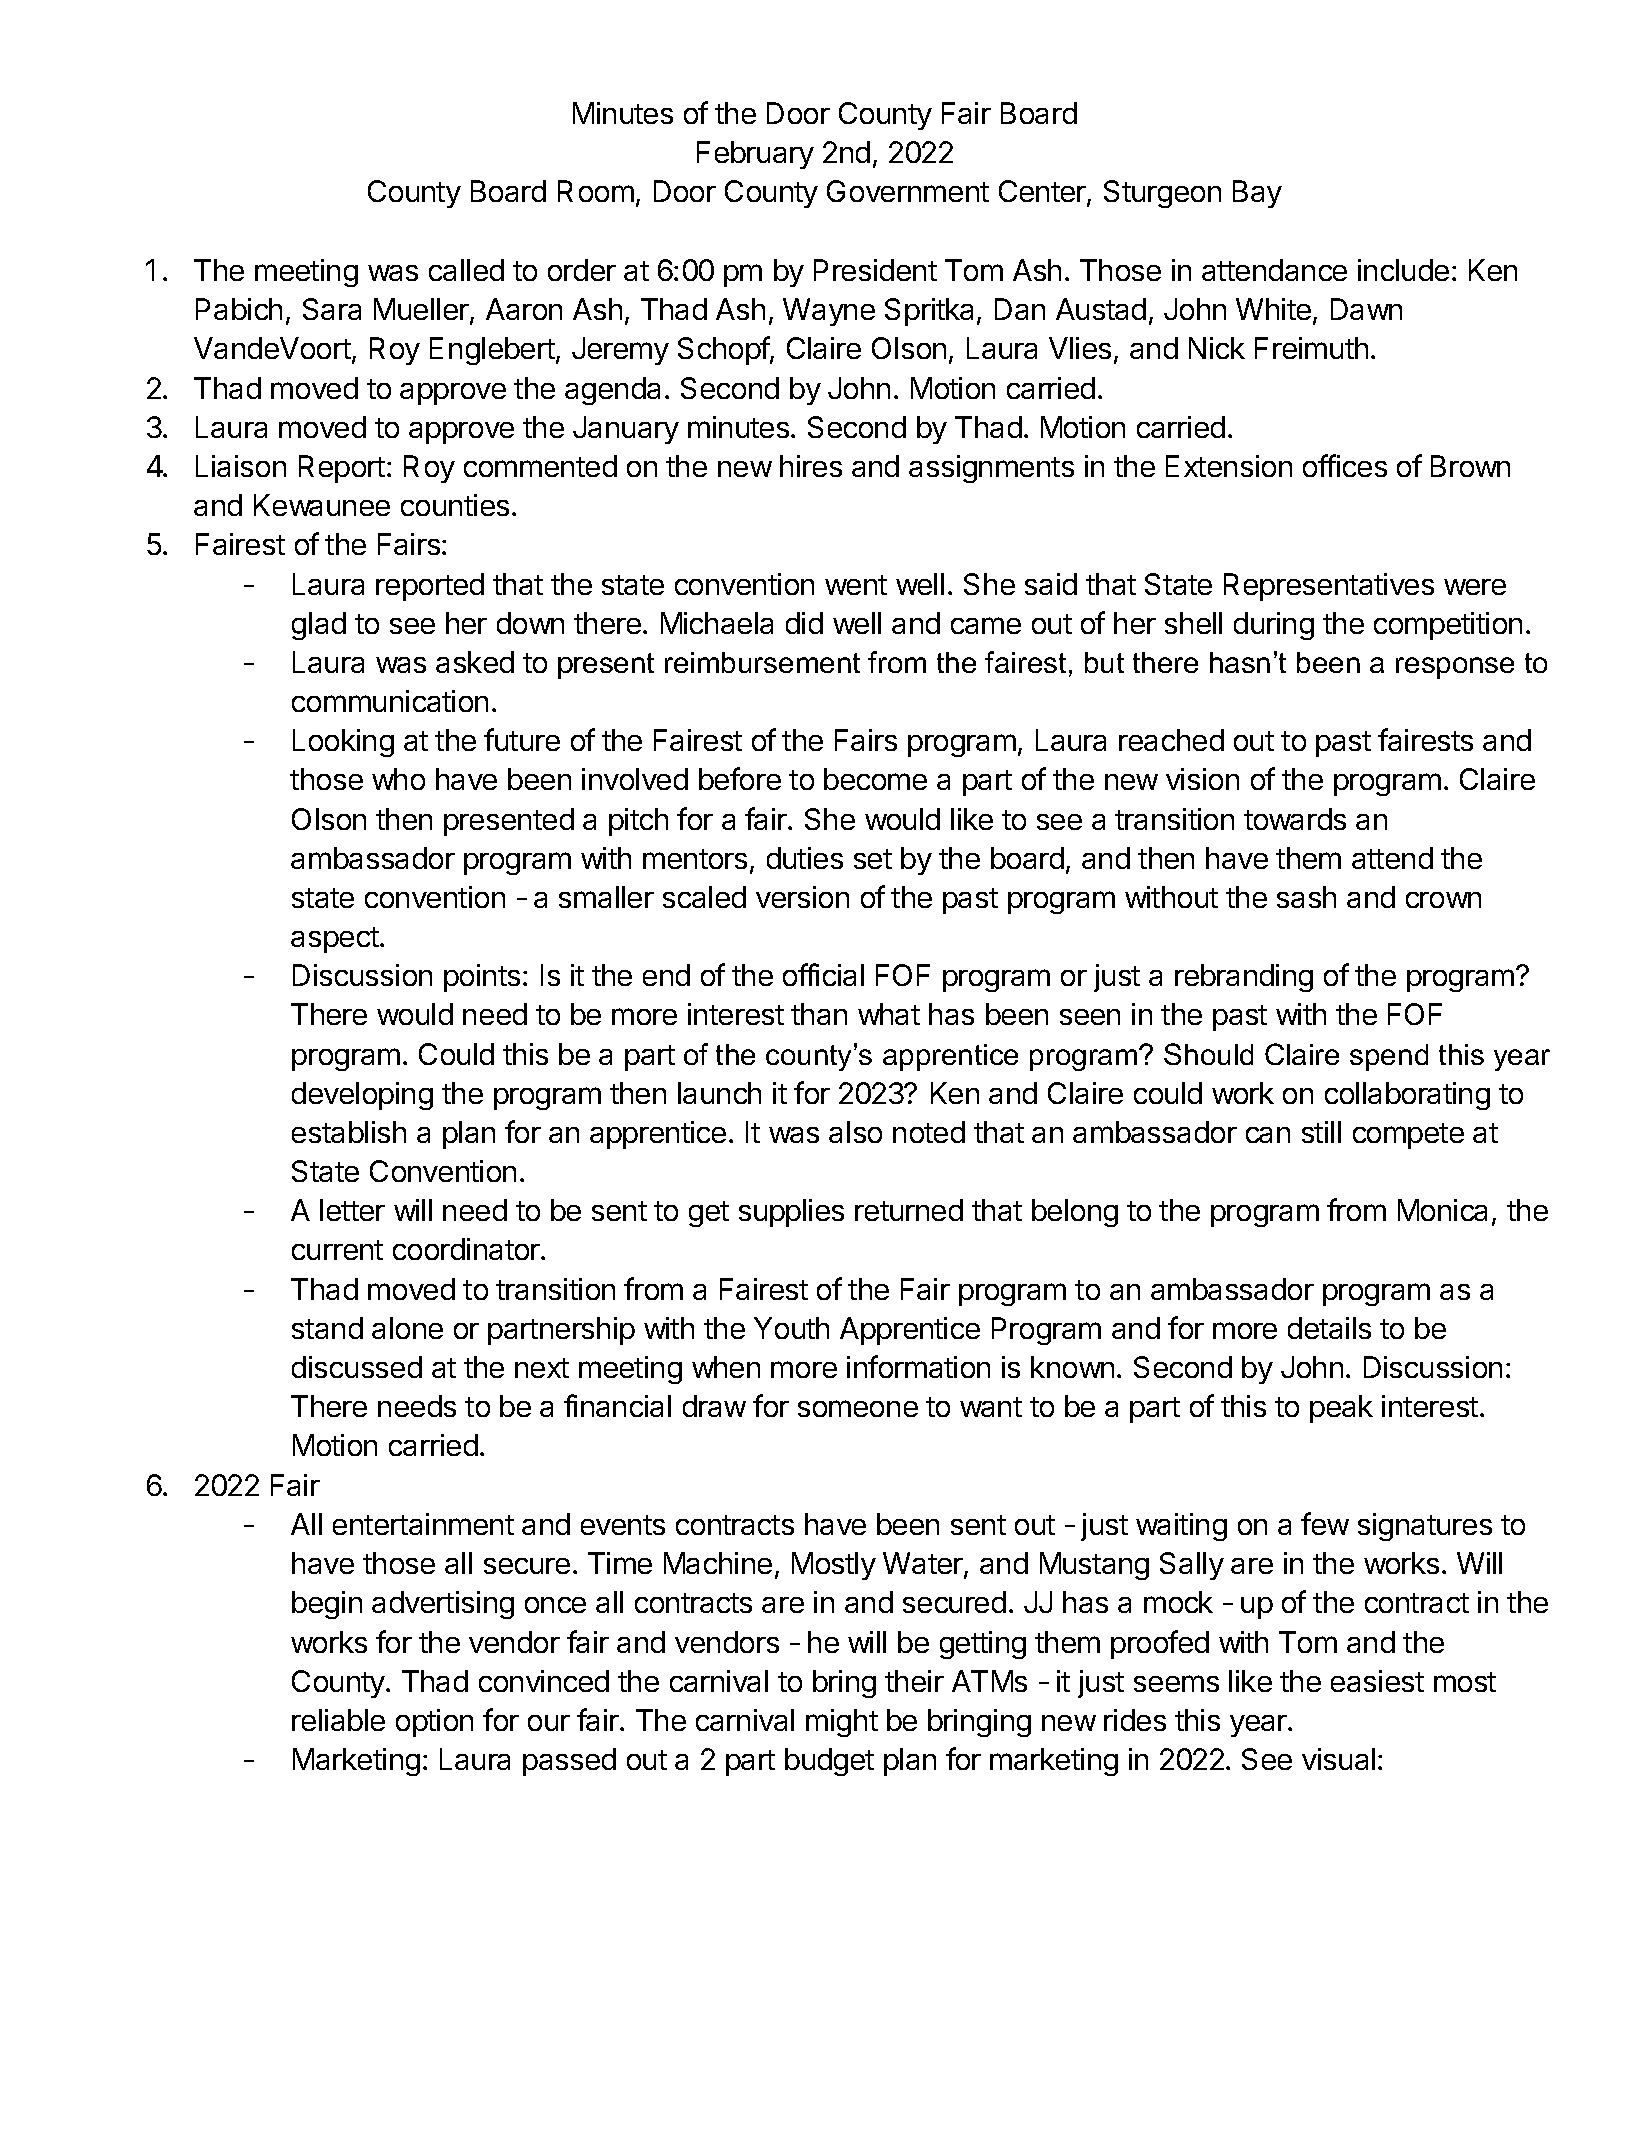  Describe the element at coordinates (466, 270) in the page. I see `called` at that location.
